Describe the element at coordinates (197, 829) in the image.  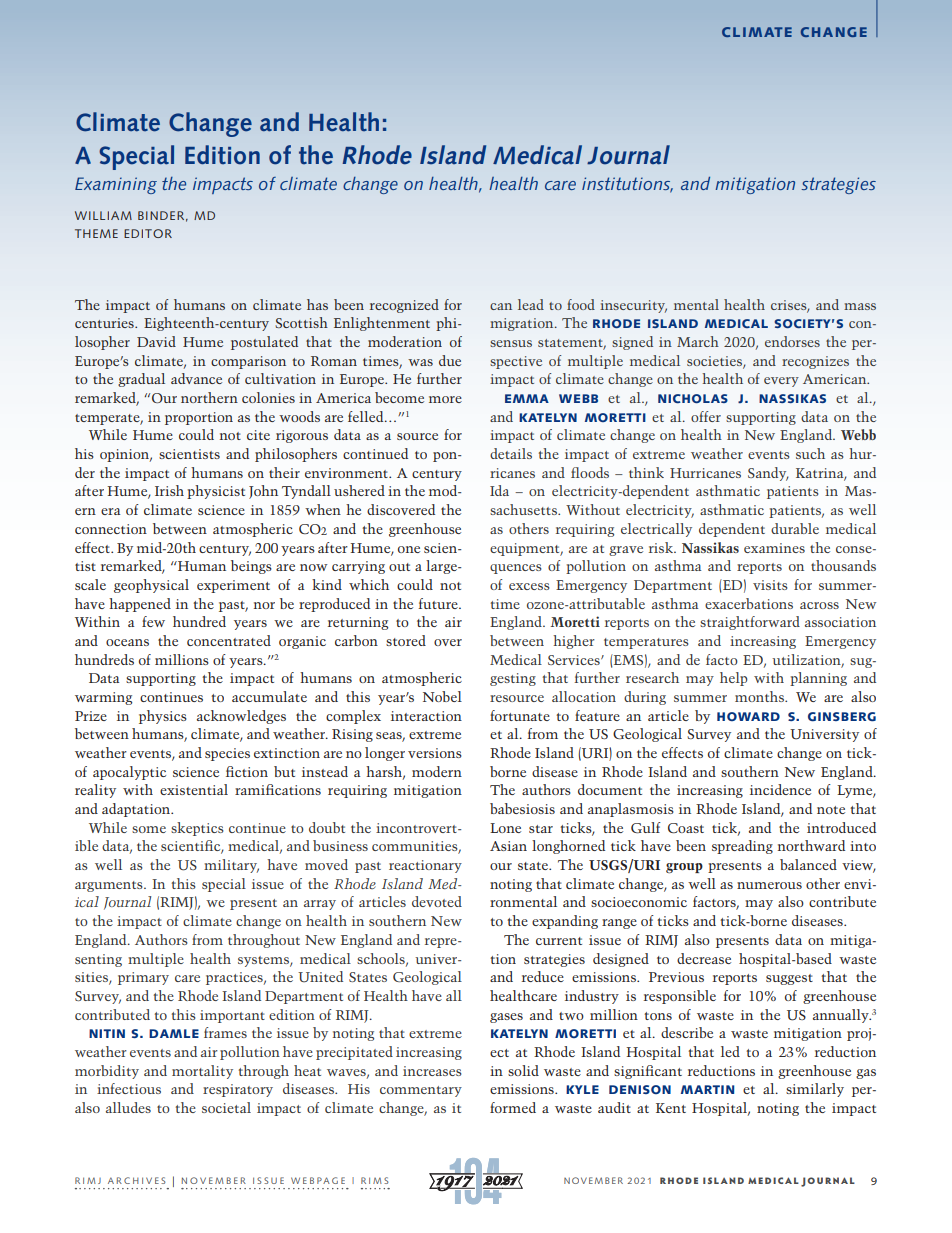
I see `skeptics` at that location.
